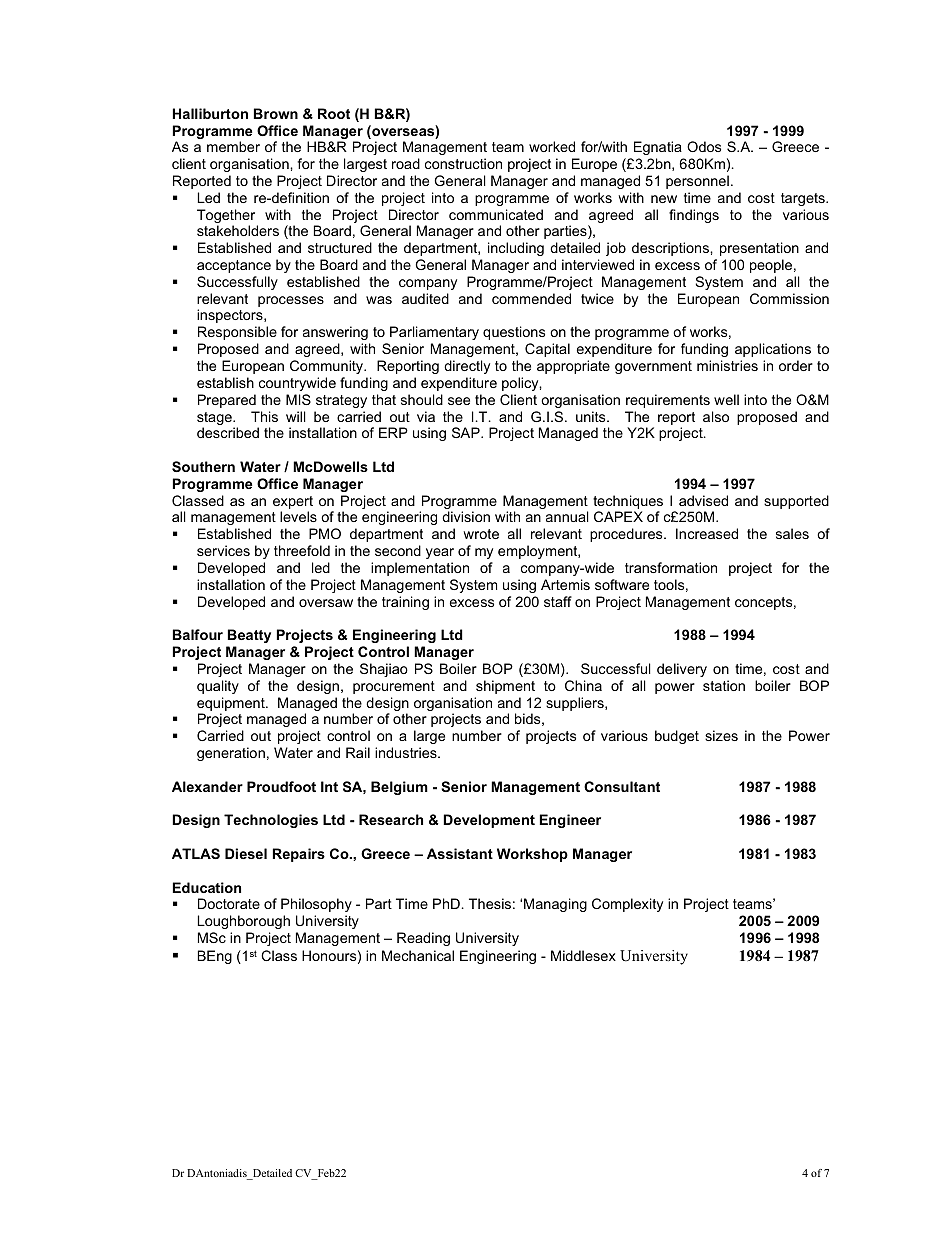  Describe the element at coordinates (481, 534) in the page. I see `wrote` at that location.
